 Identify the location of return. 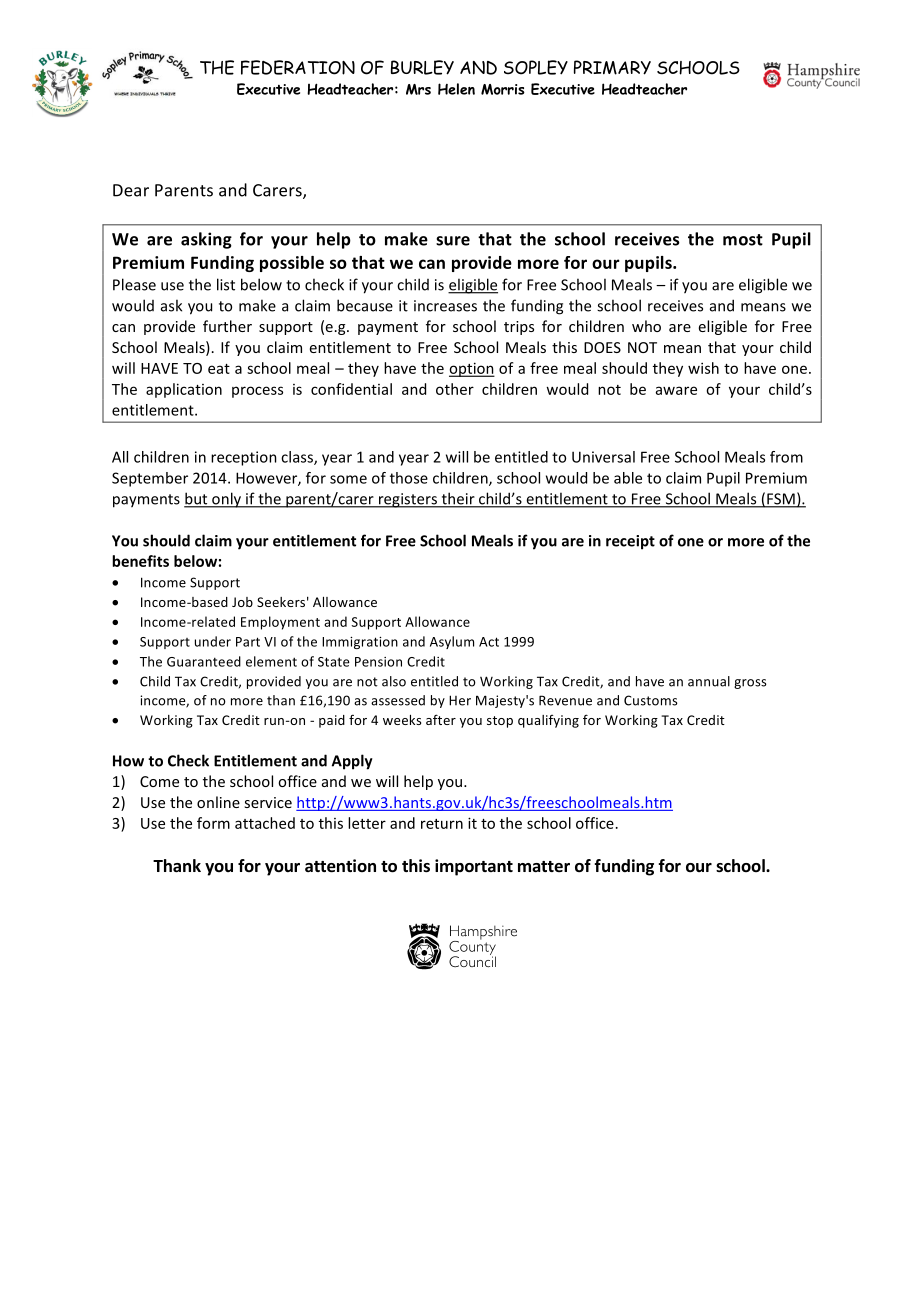
(442, 824).
